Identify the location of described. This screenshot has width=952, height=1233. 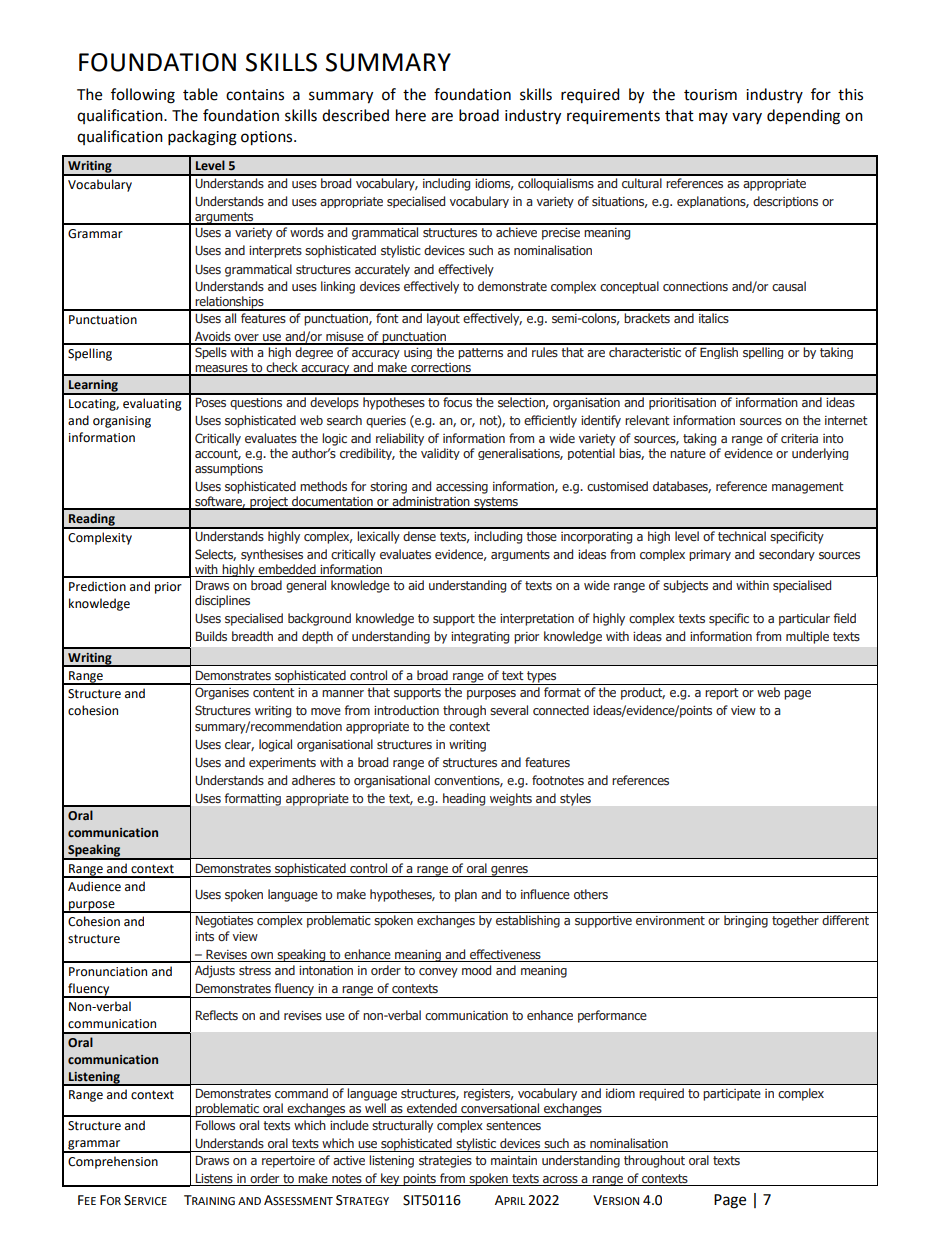
(355, 115).
